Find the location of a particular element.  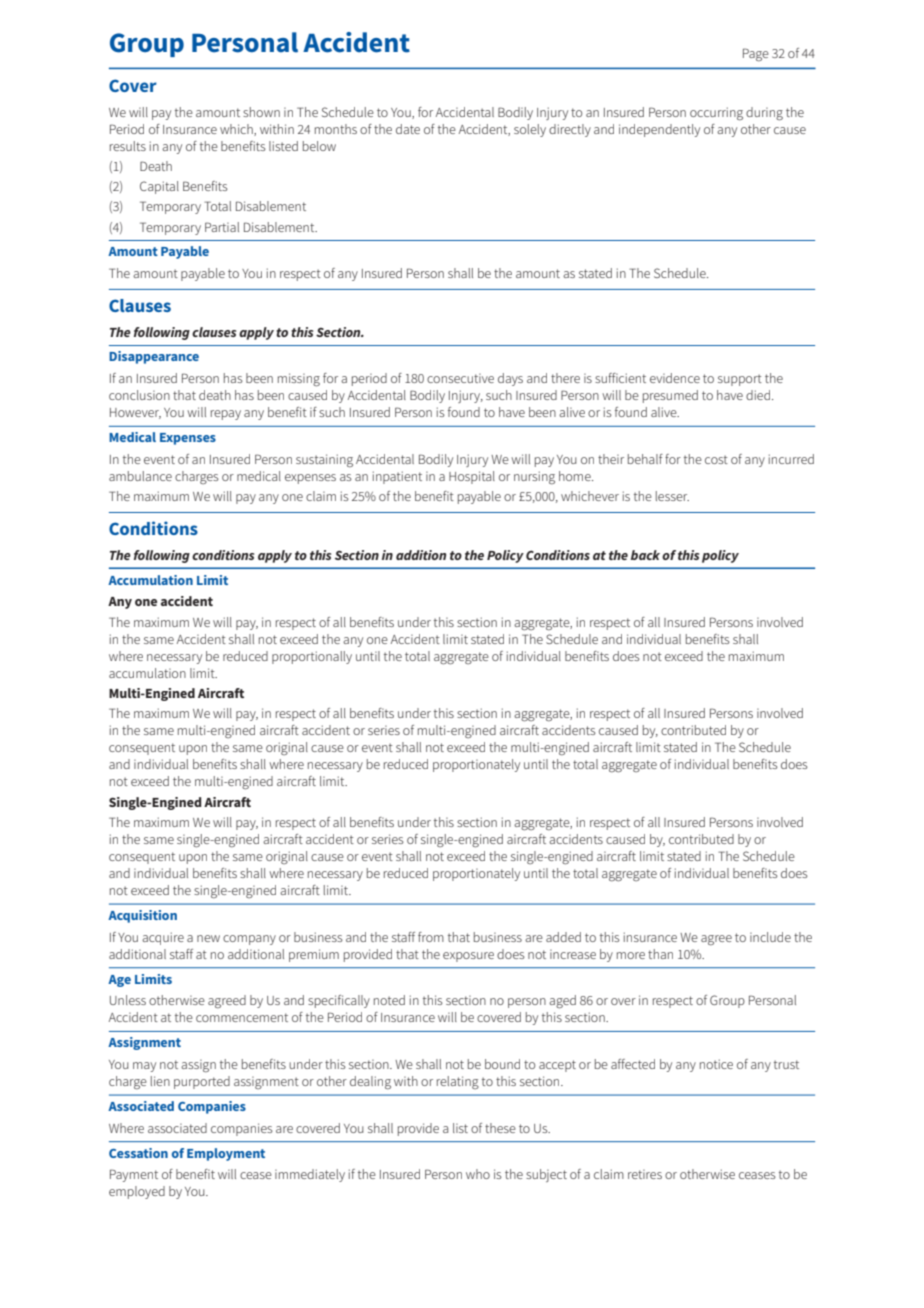

occurring is located at coordinates (716, 113).
